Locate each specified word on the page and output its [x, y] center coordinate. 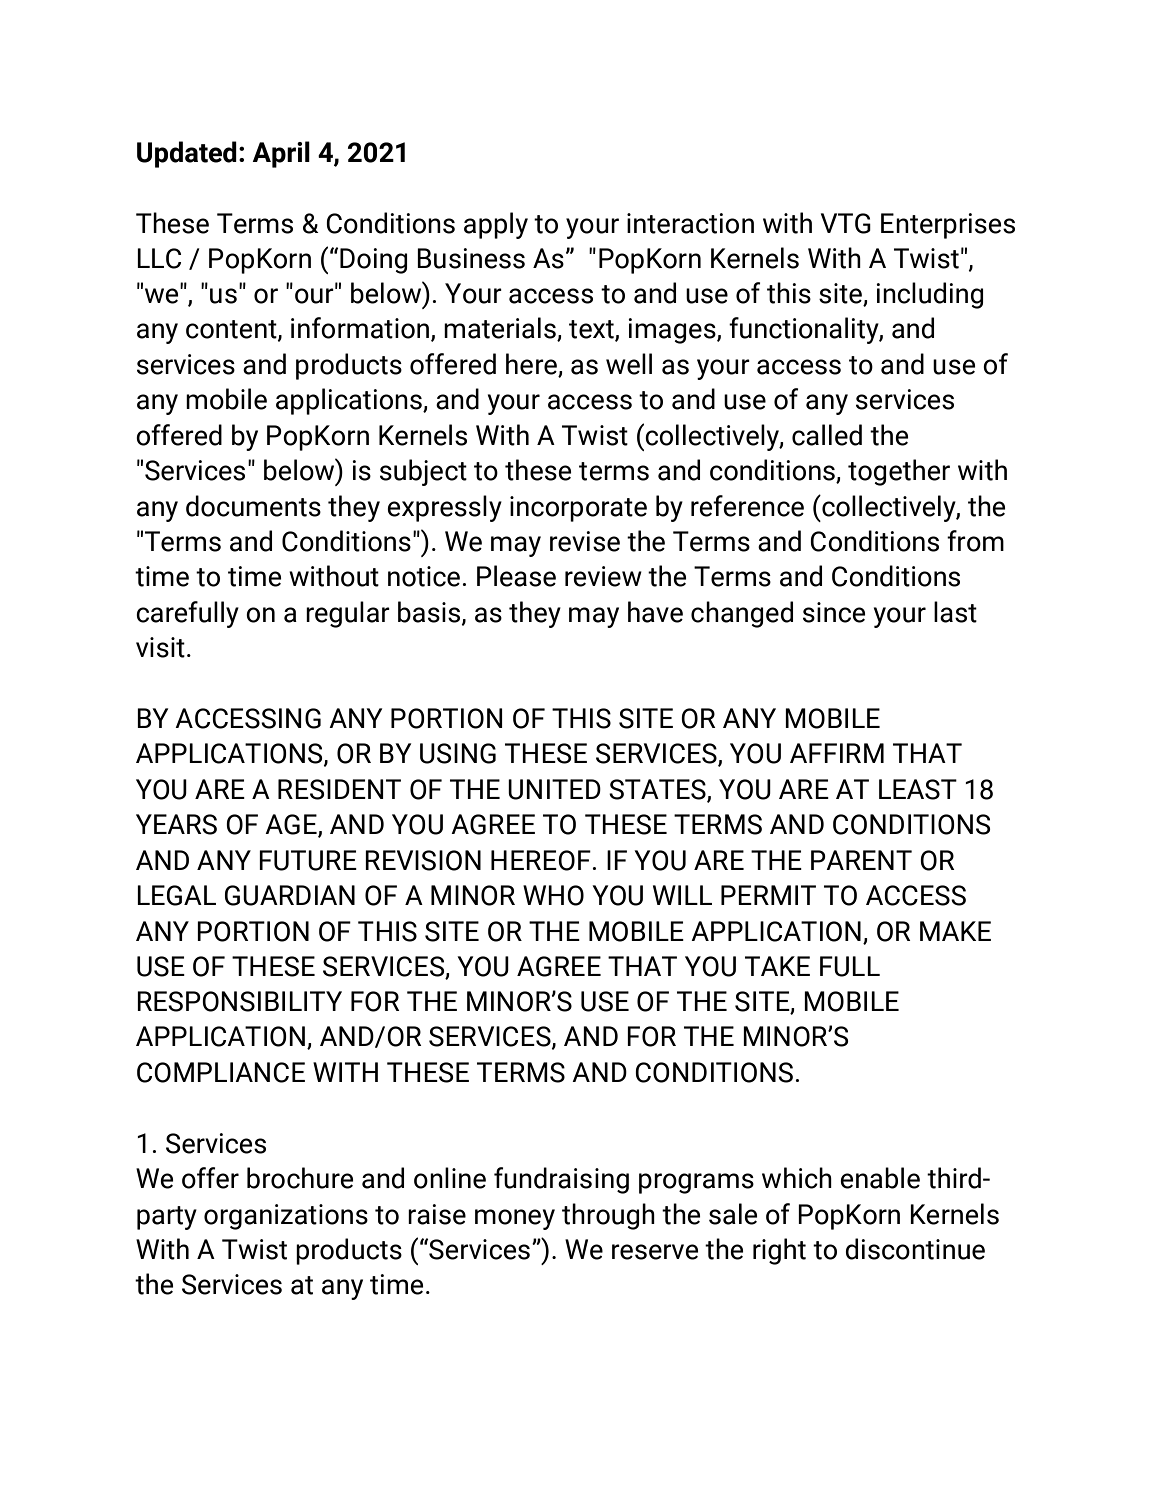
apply [496, 225]
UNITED [554, 789]
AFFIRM [837, 753]
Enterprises [948, 226]
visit [160, 647]
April [281, 154]
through [608, 1216]
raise [437, 1214]
